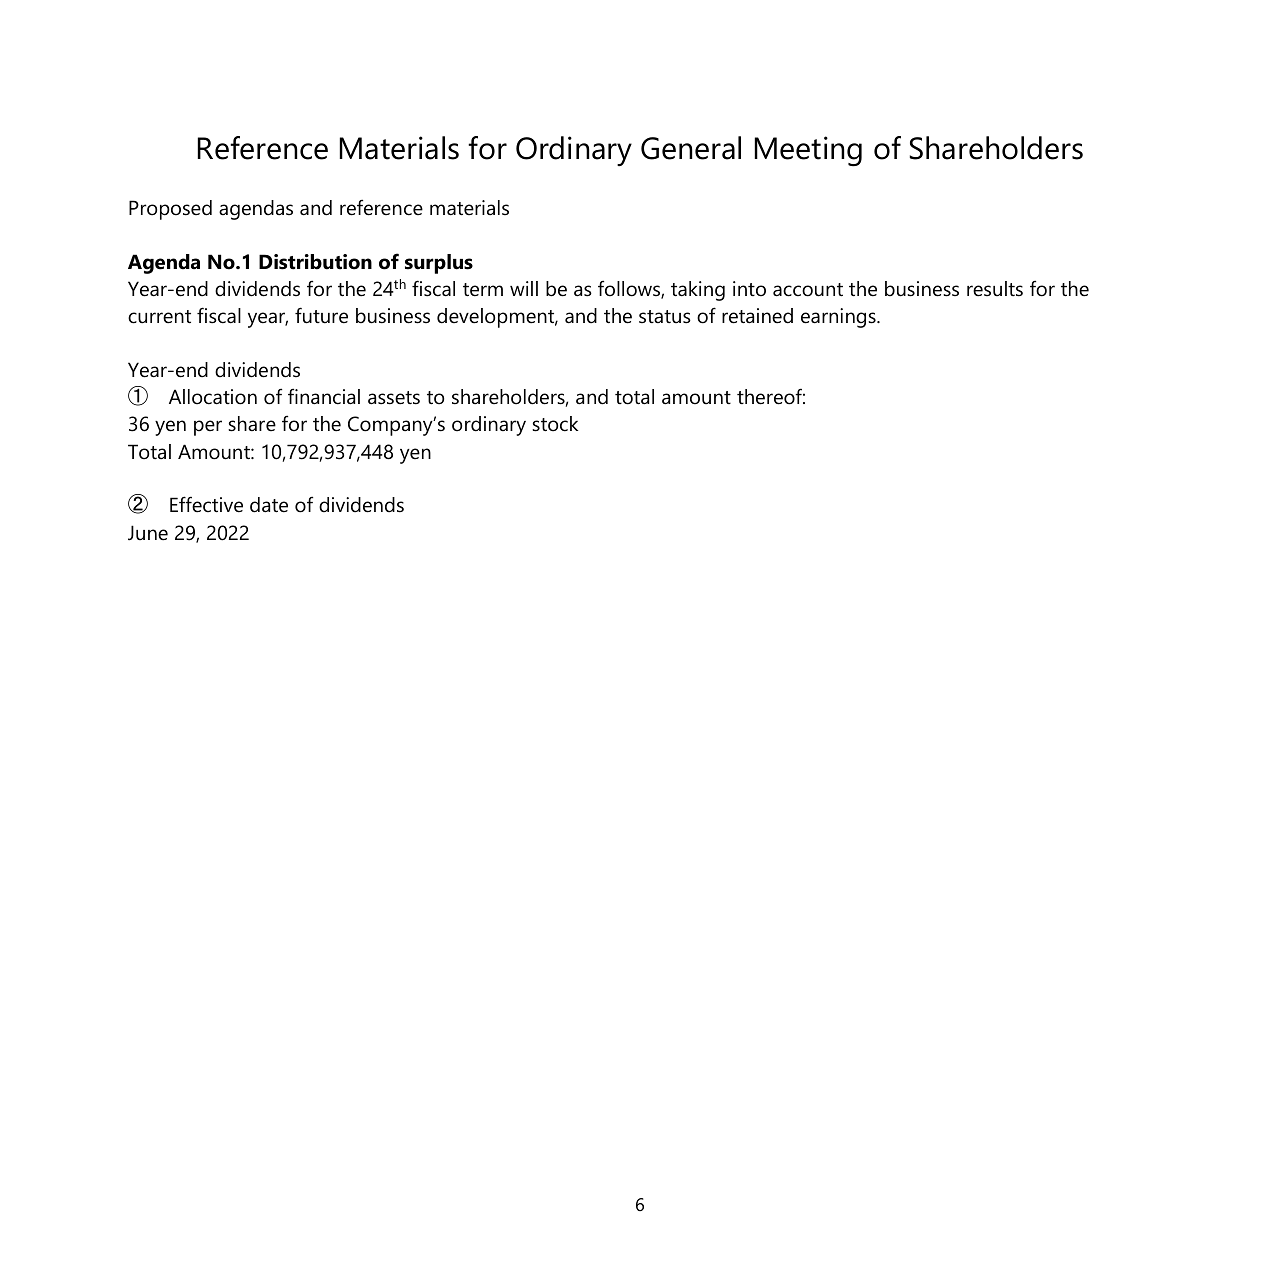  Describe the element at coordinates (213, 397) in the image. I see `Allocation` at that location.
